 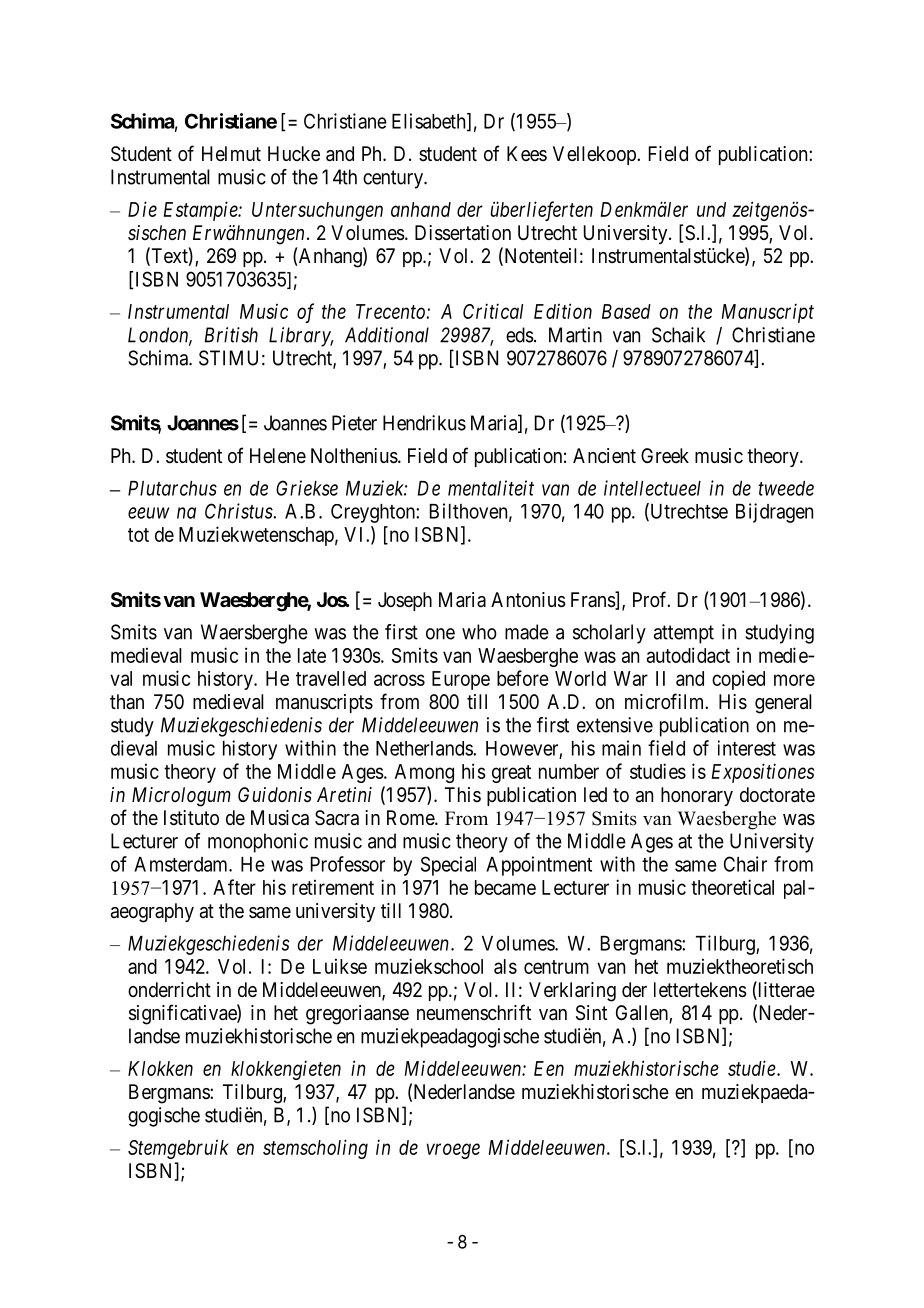 I want to click on Amsterdam, so click(x=182, y=864).
